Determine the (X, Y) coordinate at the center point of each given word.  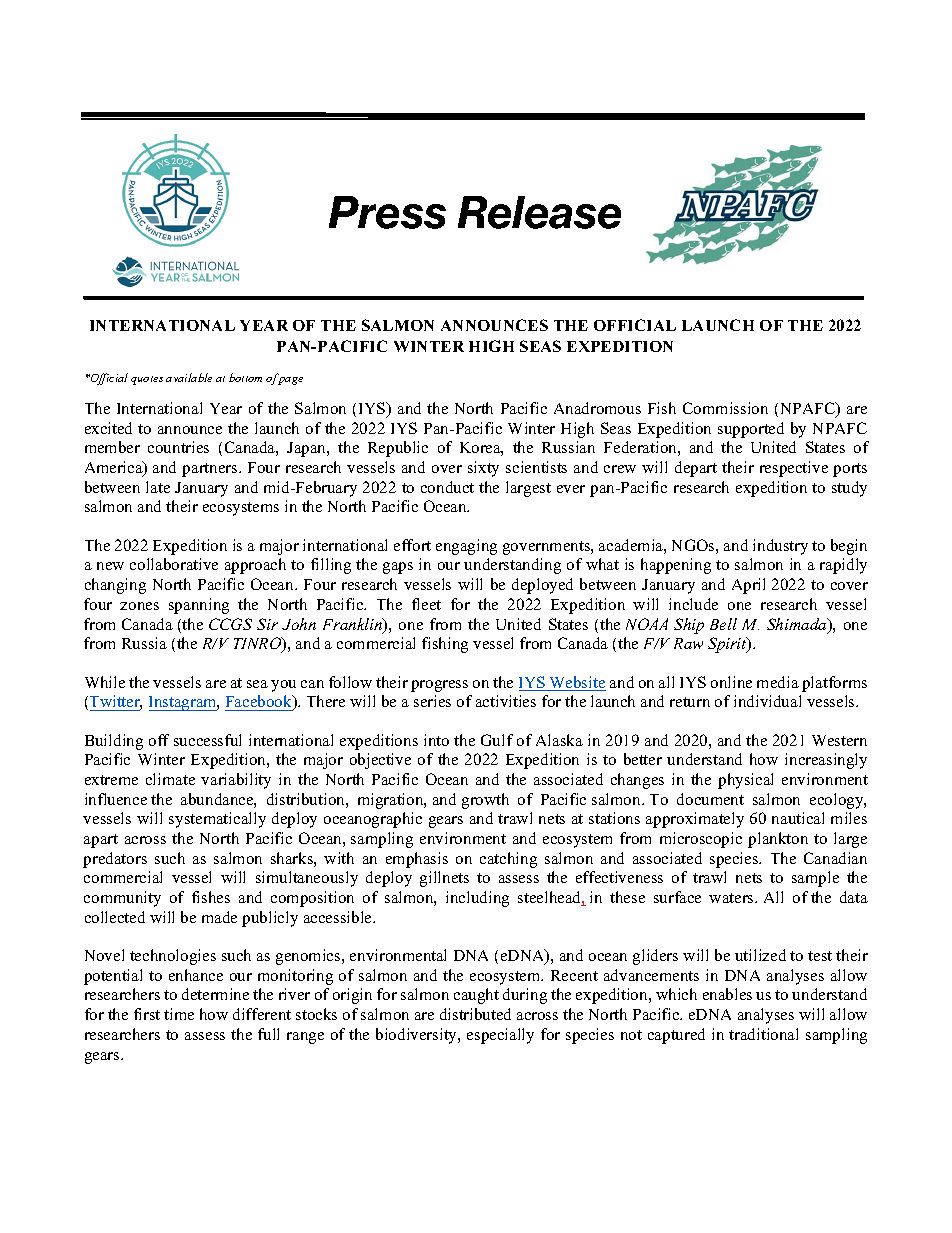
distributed (475, 1014)
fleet (426, 604)
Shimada (798, 625)
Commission (725, 408)
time (179, 1014)
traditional (763, 1034)
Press (387, 212)
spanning (199, 606)
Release (539, 212)
